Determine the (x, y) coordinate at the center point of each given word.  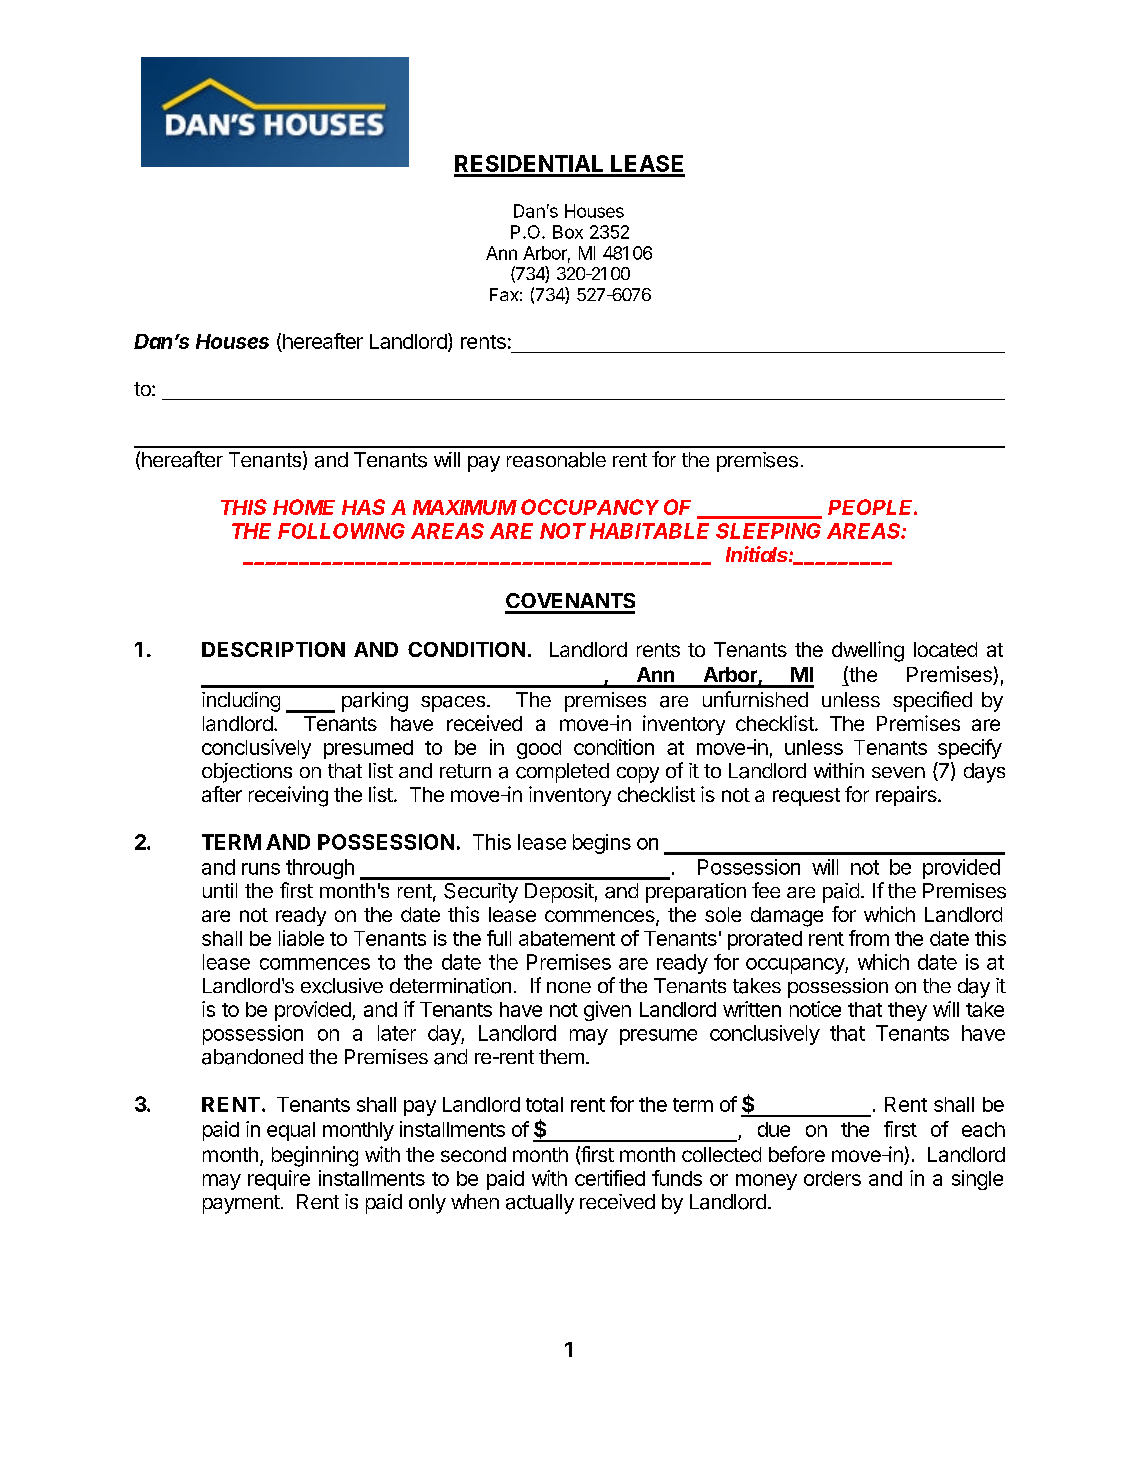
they (907, 1011)
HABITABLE (649, 531)
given (607, 1011)
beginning (315, 1156)
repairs (907, 796)
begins (602, 844)
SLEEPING (768, 531)
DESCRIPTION (273, 649)
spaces (453, 704)
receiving (288, 796)
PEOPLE (872, 507)
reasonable (556, 460)
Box (568, 232)
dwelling (868, 651)
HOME (304, 507)
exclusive (342, 986)
